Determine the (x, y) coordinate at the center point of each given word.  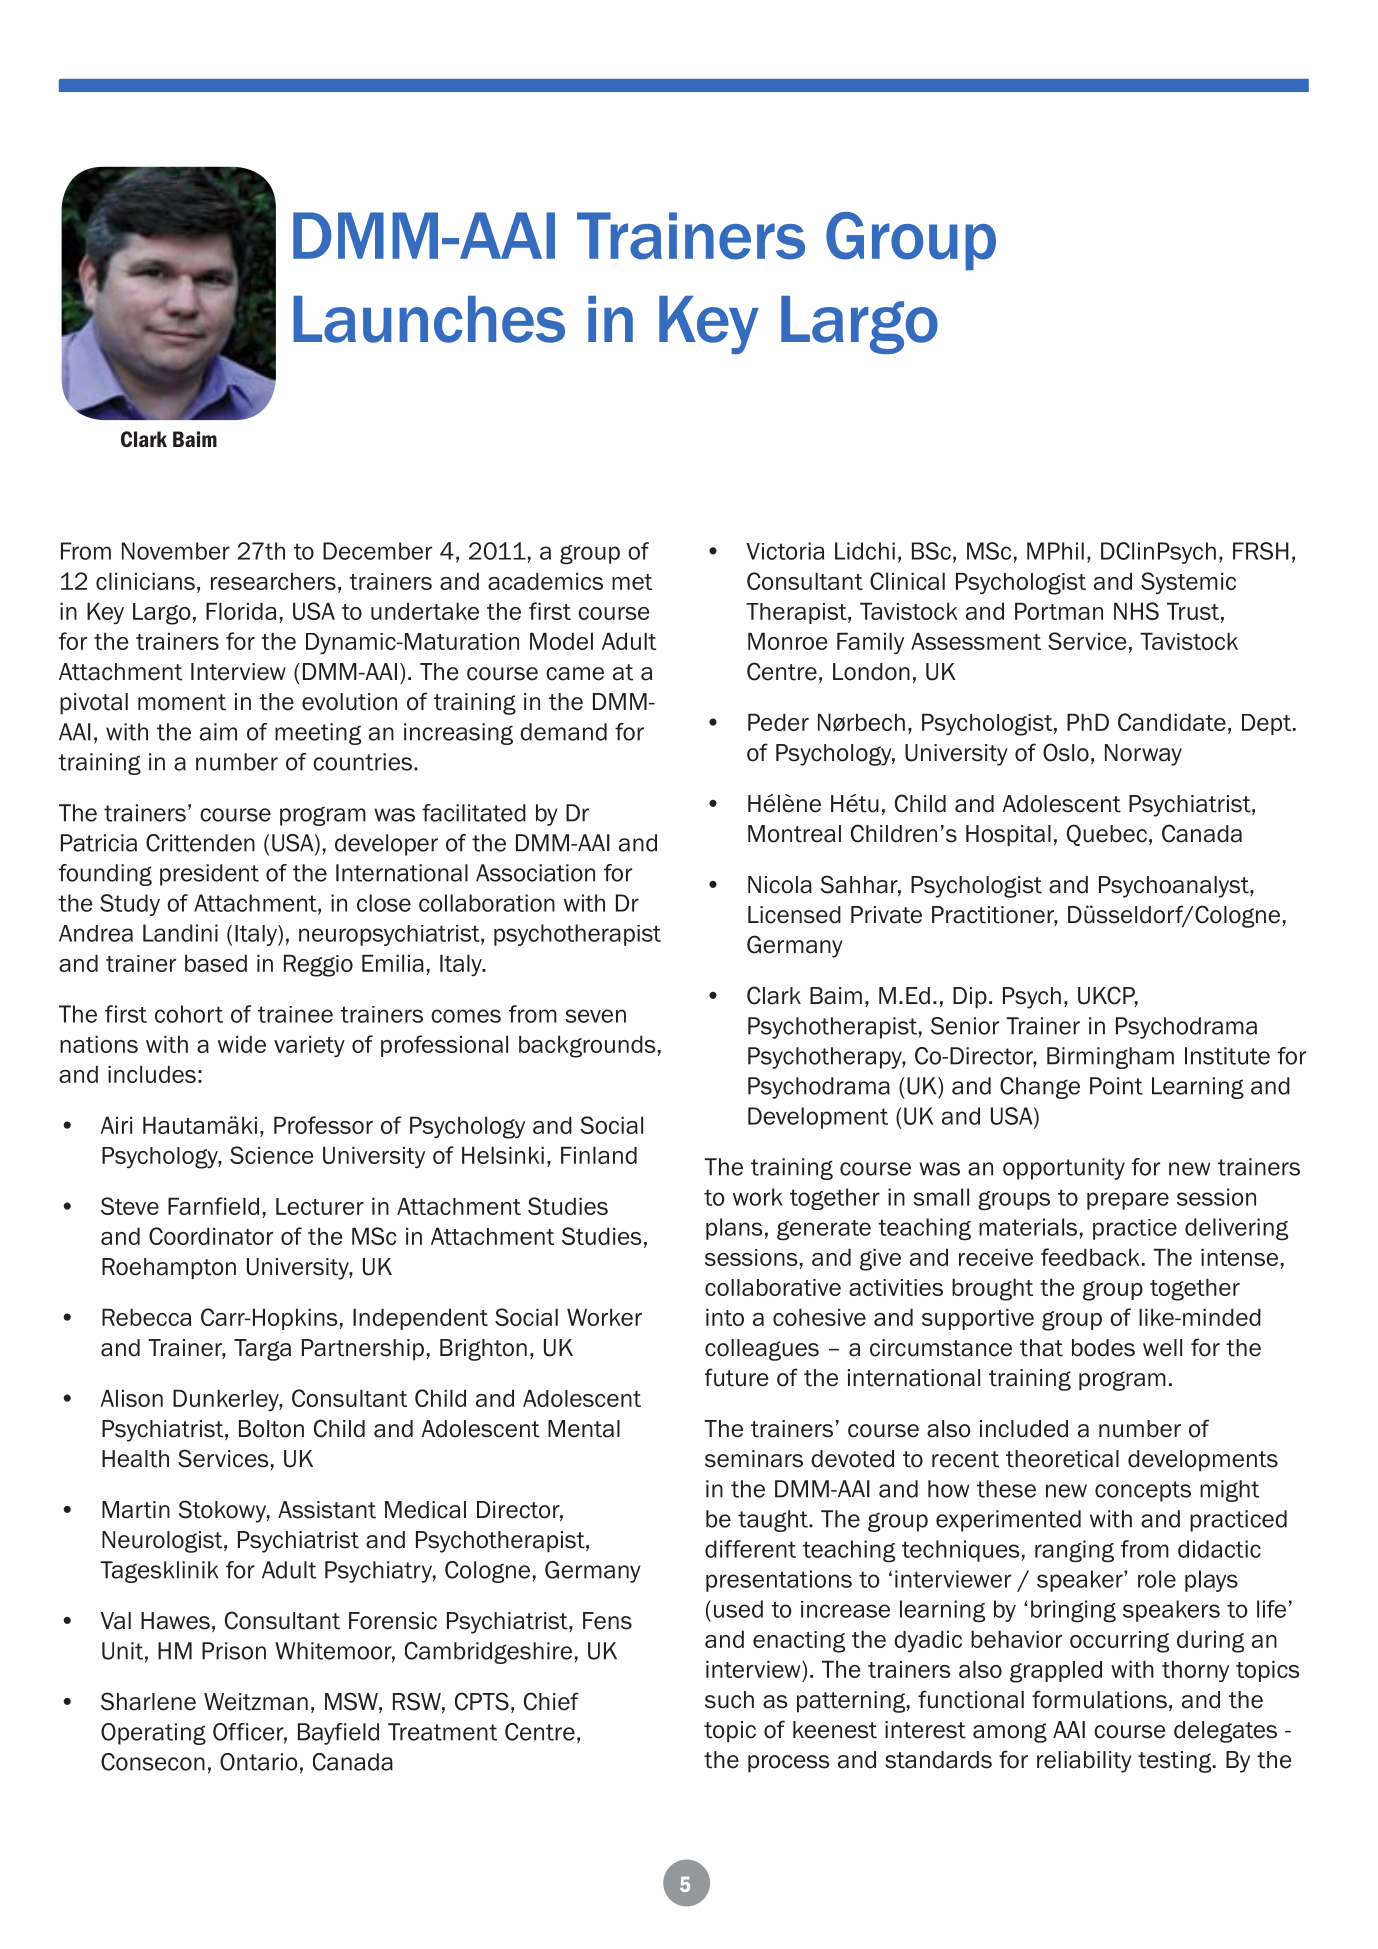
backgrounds (587, 1046)
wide (242, 1044)
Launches (429, 319)
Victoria (785, 551)
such (729, 1700)
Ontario (258, 1762)
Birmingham (1110, 1058)
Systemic (1188, 583)
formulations (1099, 1699)
